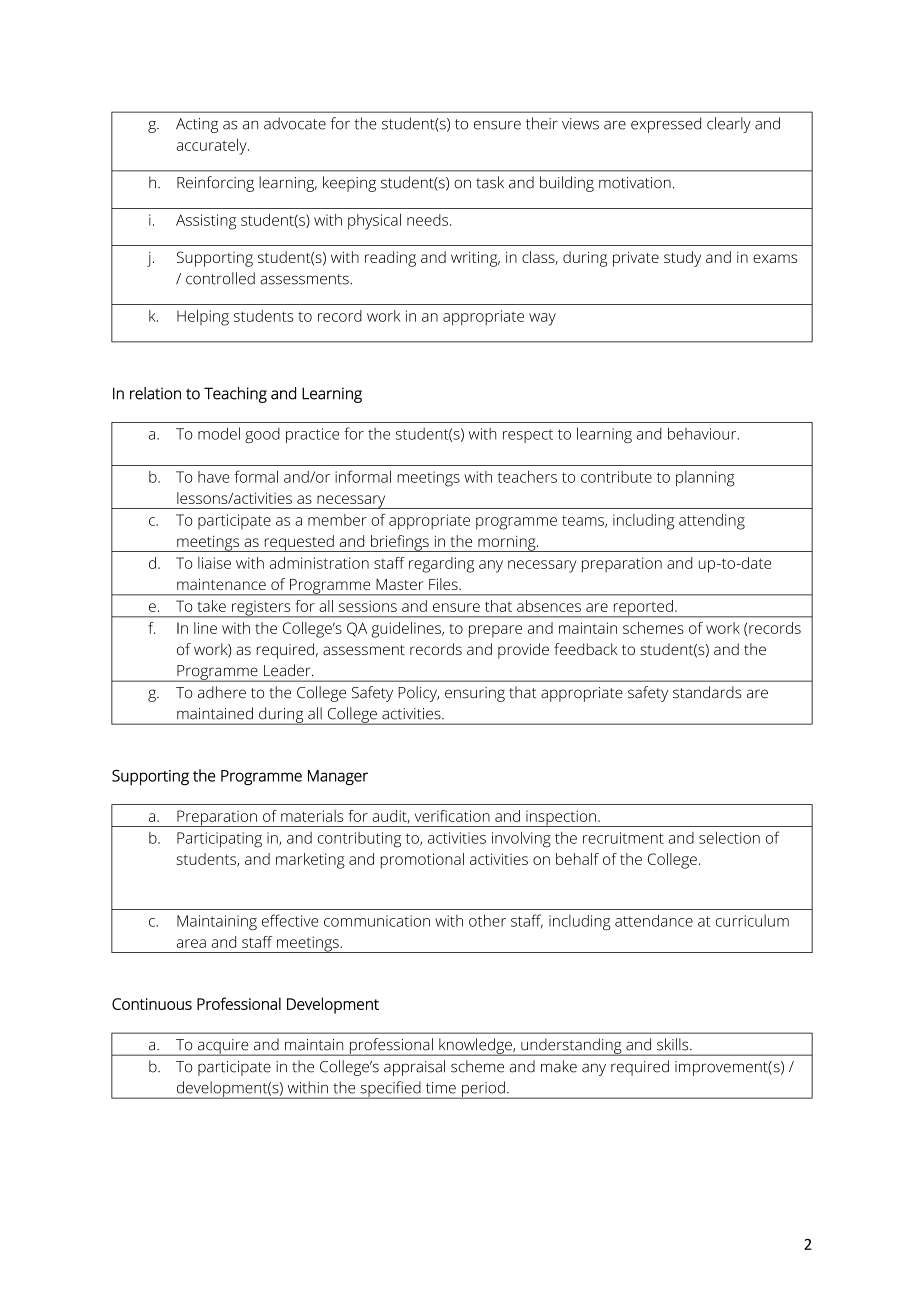  Describe the element at coordinates (212, 606) in the image. I see `take` at that location.
